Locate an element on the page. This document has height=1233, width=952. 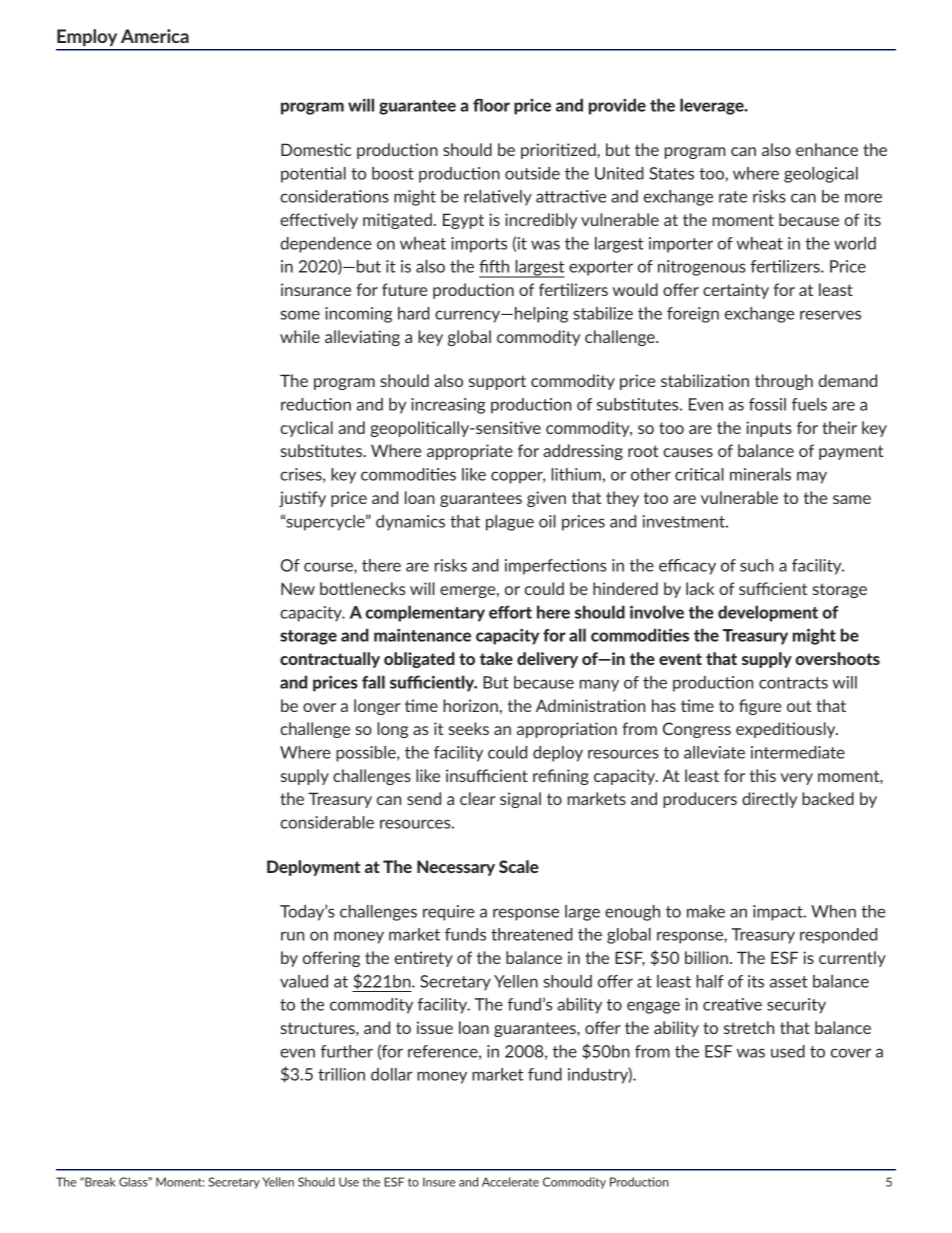
New is located at coordinates (298, 588).
